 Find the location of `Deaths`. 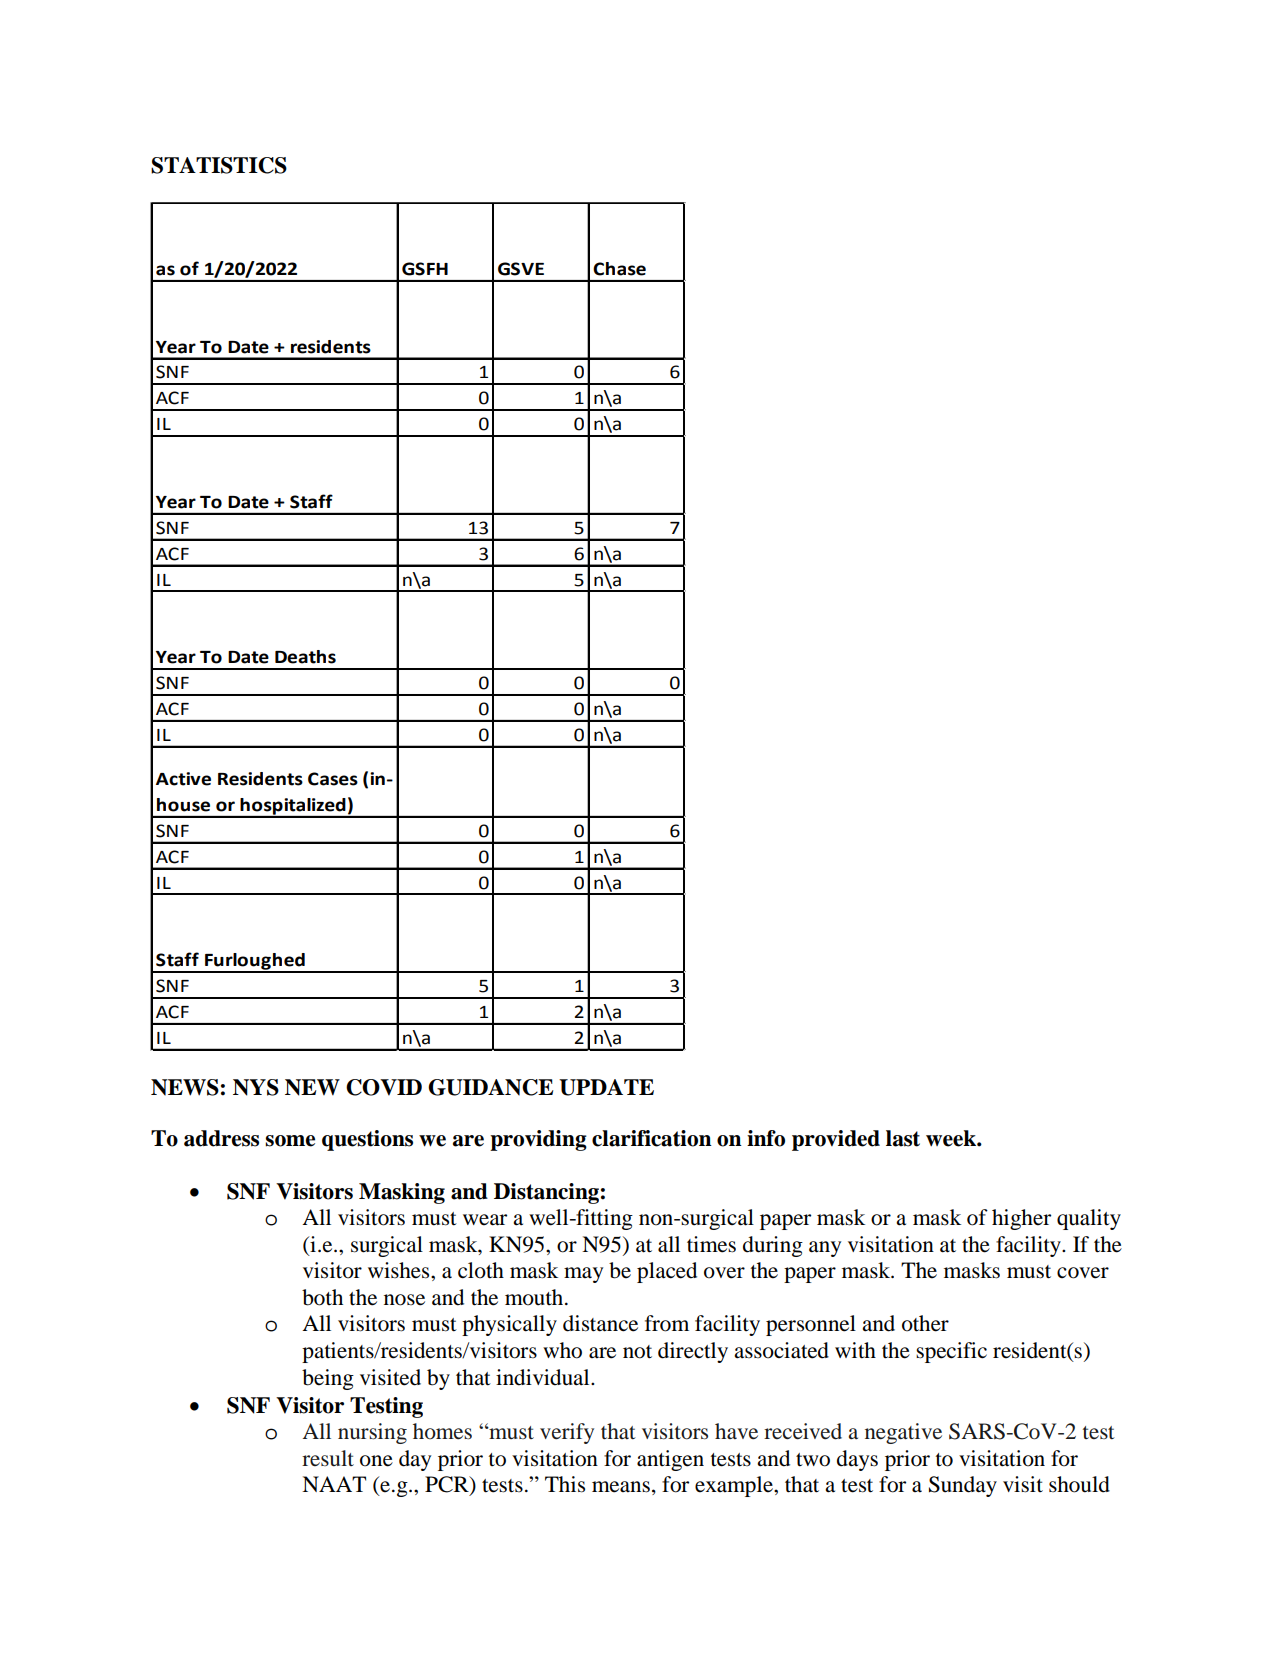

Deaths is located at coordinates (305, 657).
